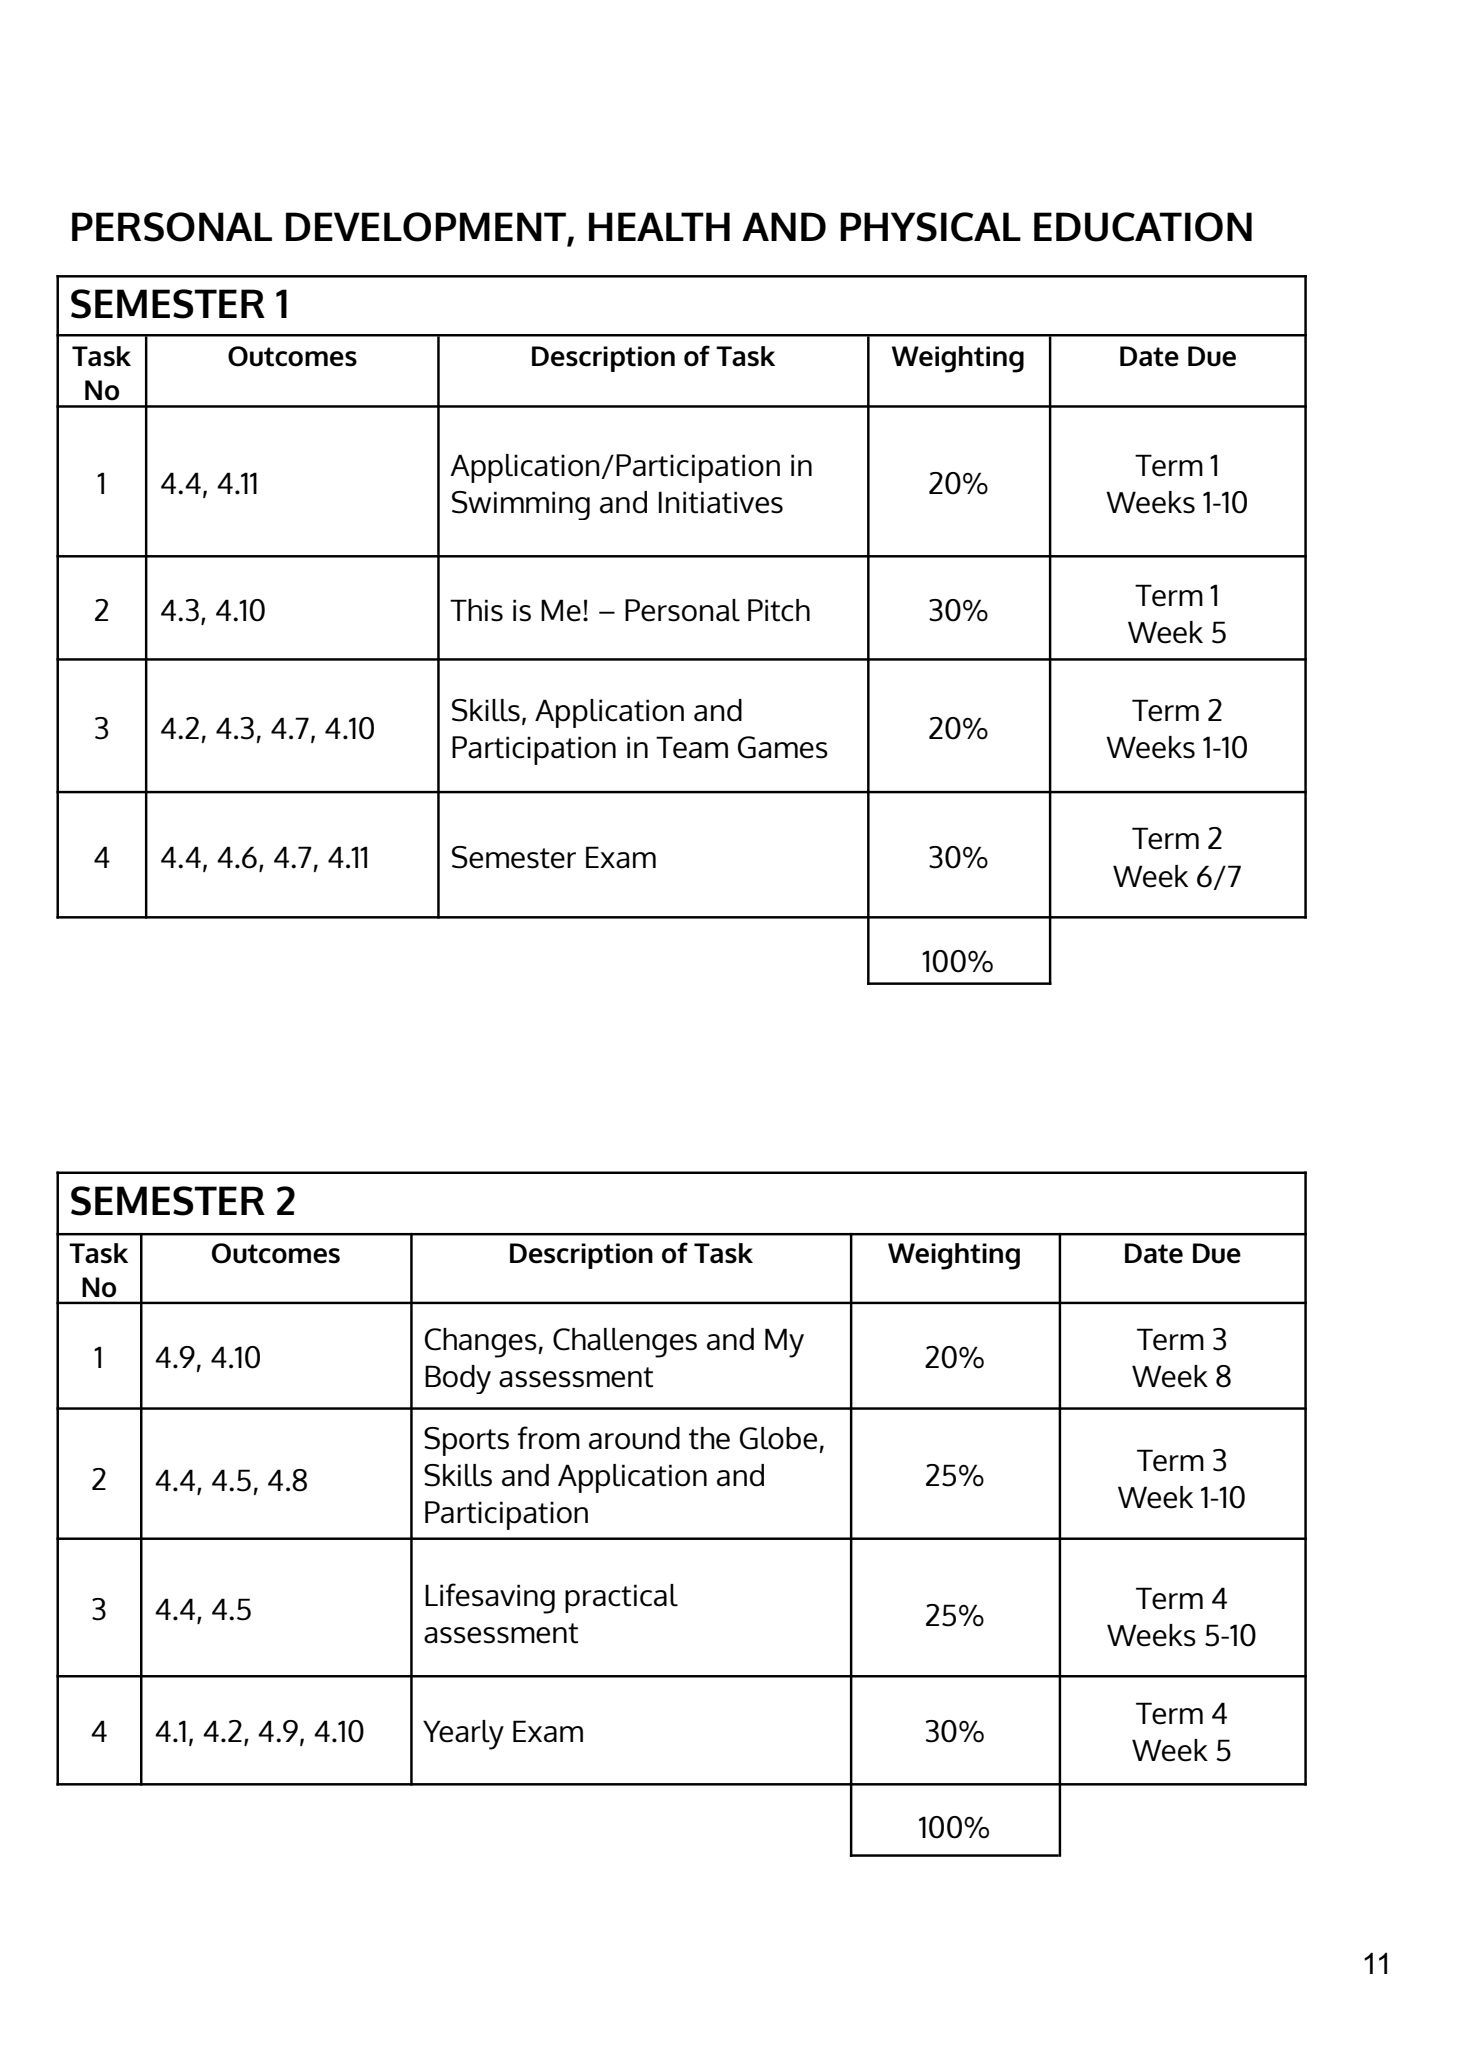  I want to click on HEALTH, so click(659, 226).
